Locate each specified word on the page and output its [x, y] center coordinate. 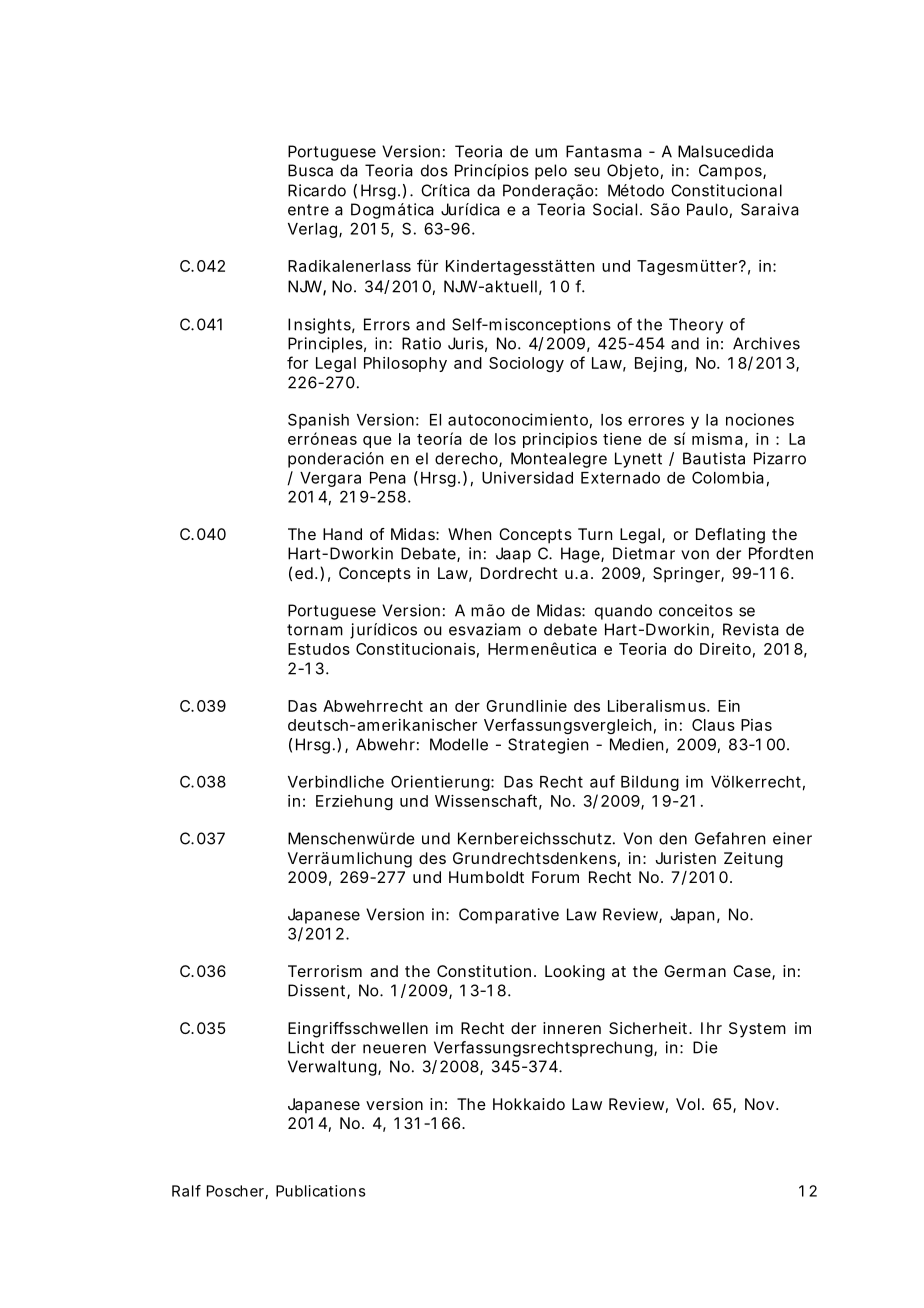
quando [623, 612]
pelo [551, 172]
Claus [713, 725]
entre [308, 210]
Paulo [707, 209]
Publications [321, 1191]
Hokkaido [529, 1104]
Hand [342, 534]
